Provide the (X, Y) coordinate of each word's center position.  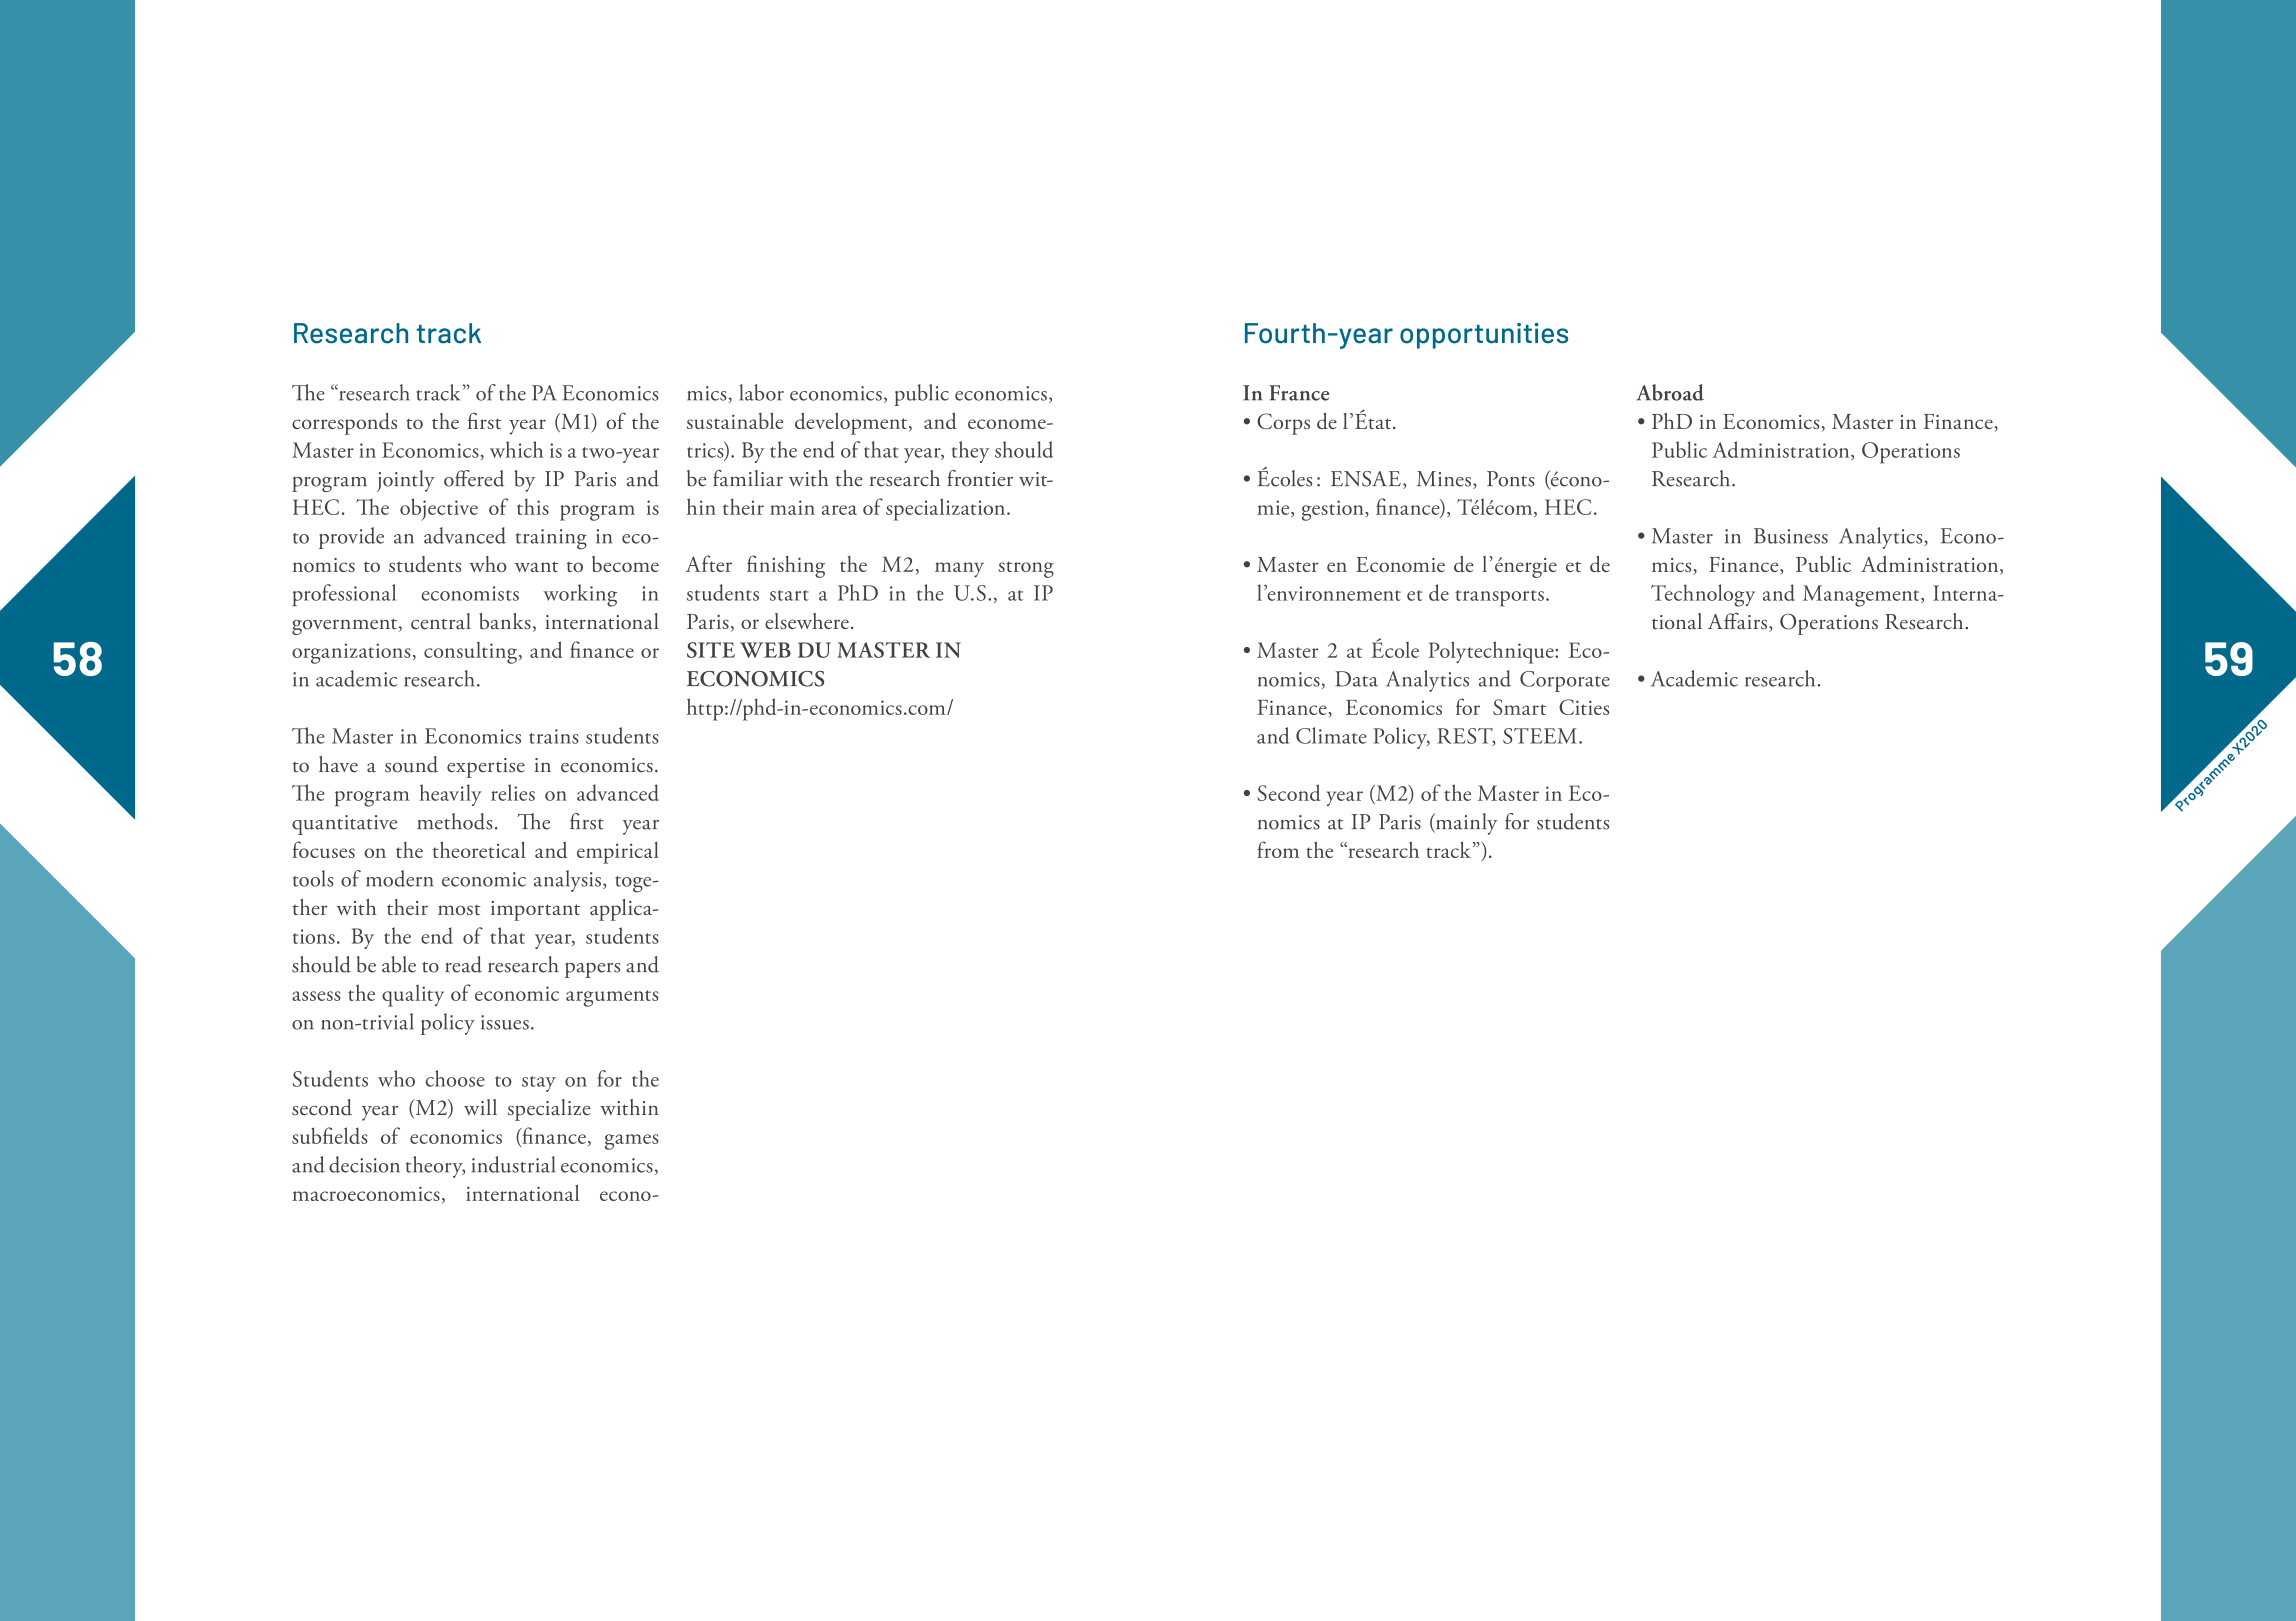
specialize (549, 1110)
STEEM (1540, 736)
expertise (486, 768)
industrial (513, 1164)
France (1299, 393)
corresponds (344, 424)
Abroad (1670, 392)
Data (1357, 679)
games (632, 1142)
